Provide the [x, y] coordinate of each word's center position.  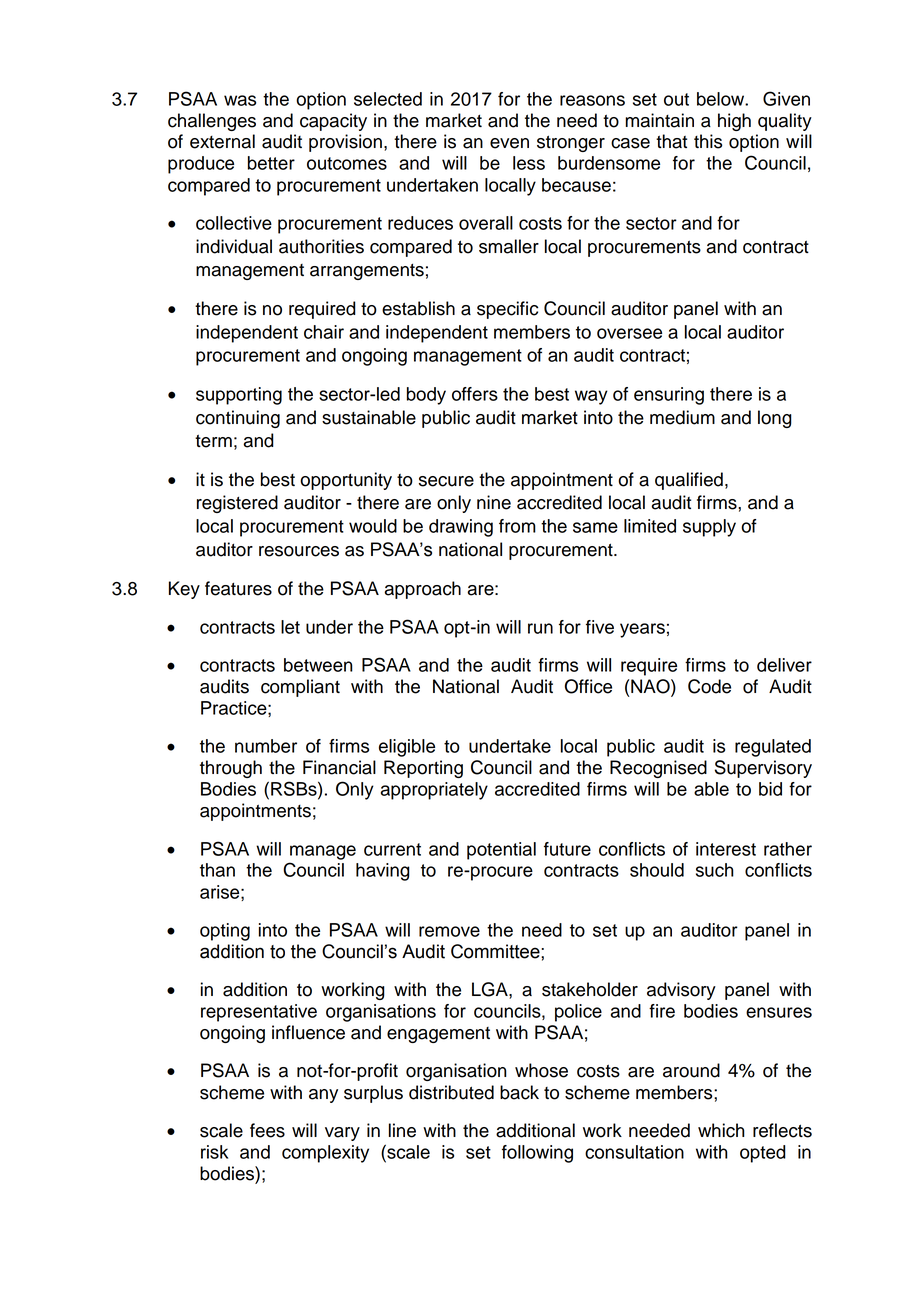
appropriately [434, 791]
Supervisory [763, 769]
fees [267, 1130]
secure [446, 481]
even [509, 143]
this [708, 141]
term [213, 441]
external [222, 141]
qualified [689, 481]
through [231, 769]
